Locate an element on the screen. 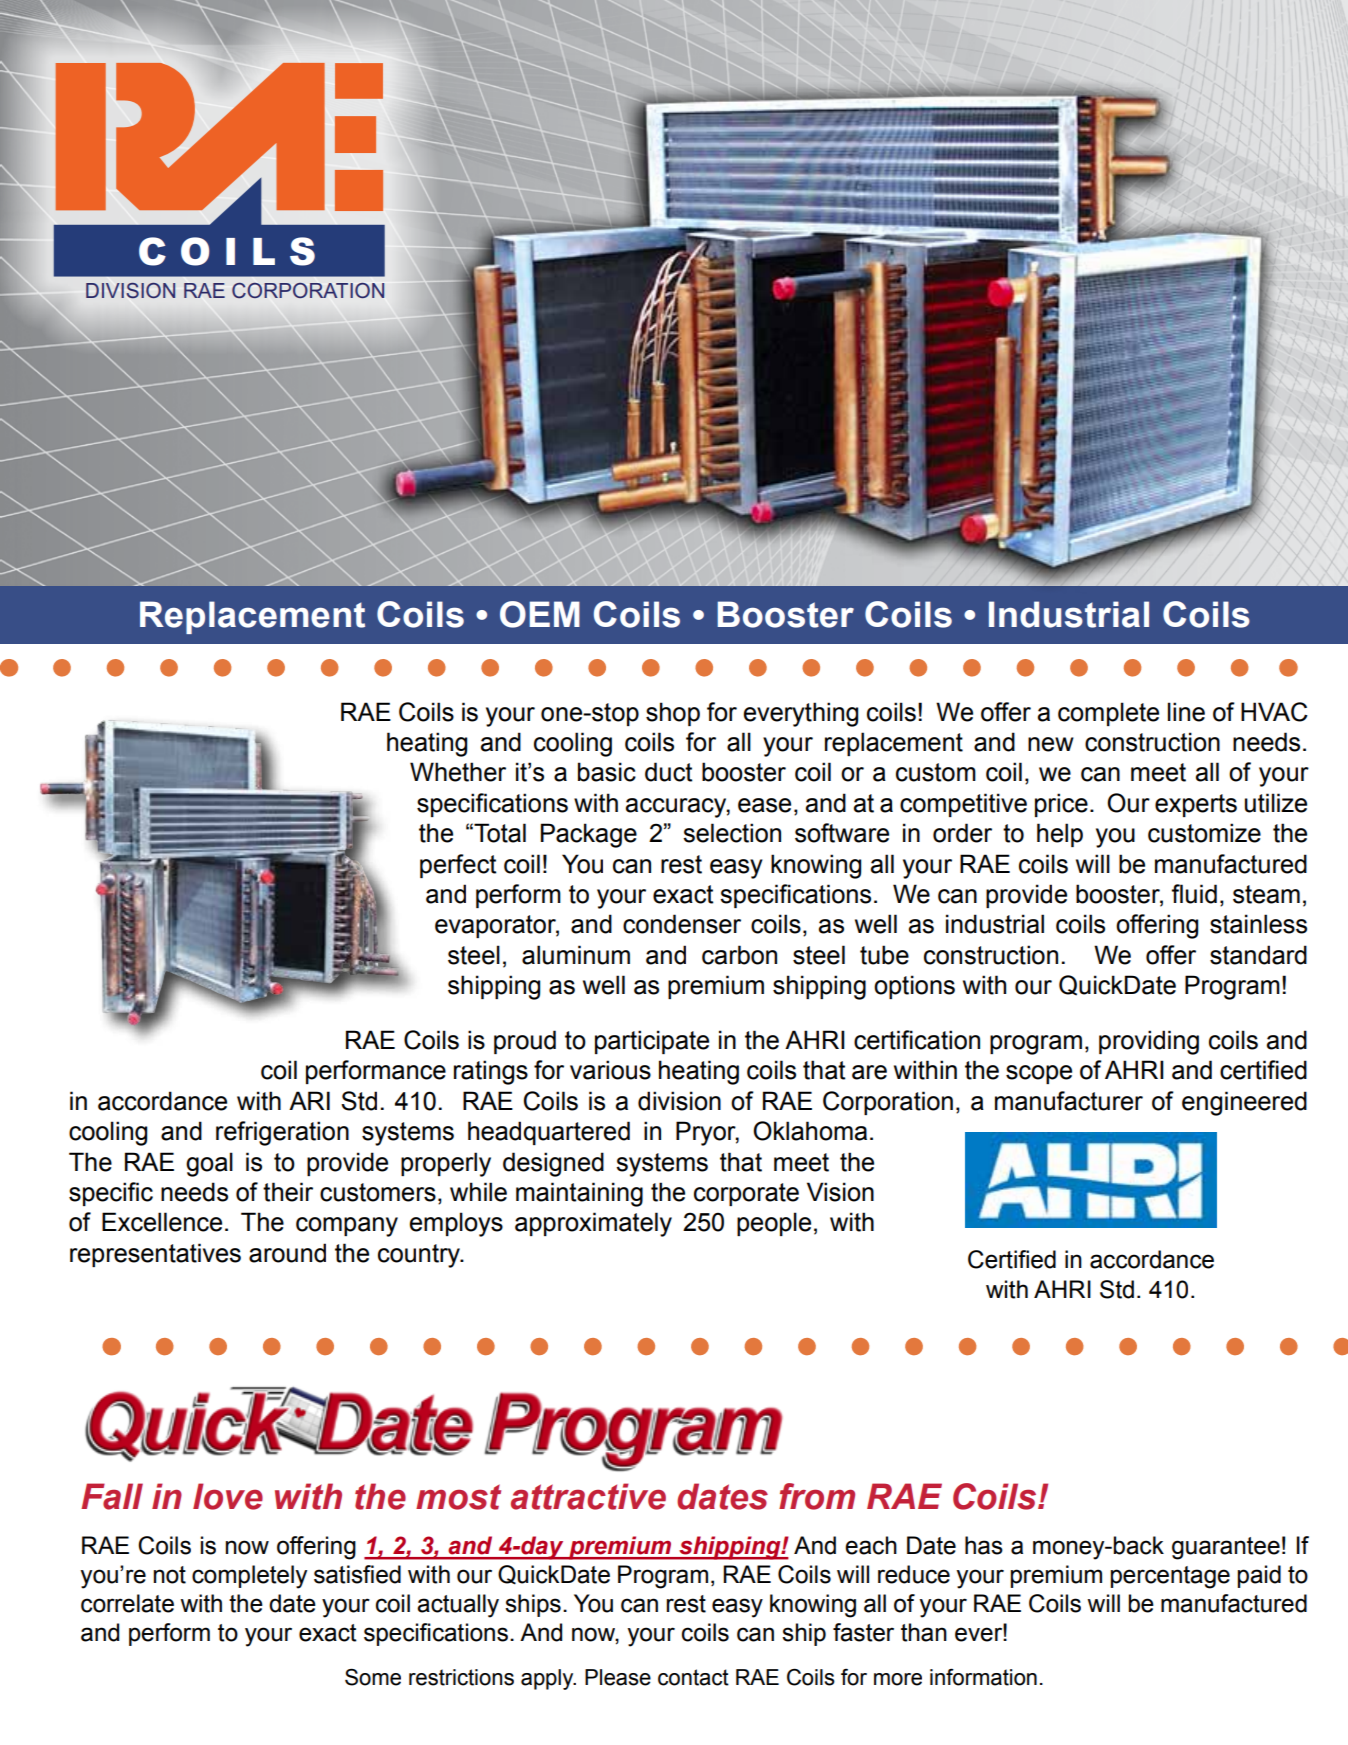 This screenshot has height=1745, width=1348. line is located at coordinates (1186, 712).
